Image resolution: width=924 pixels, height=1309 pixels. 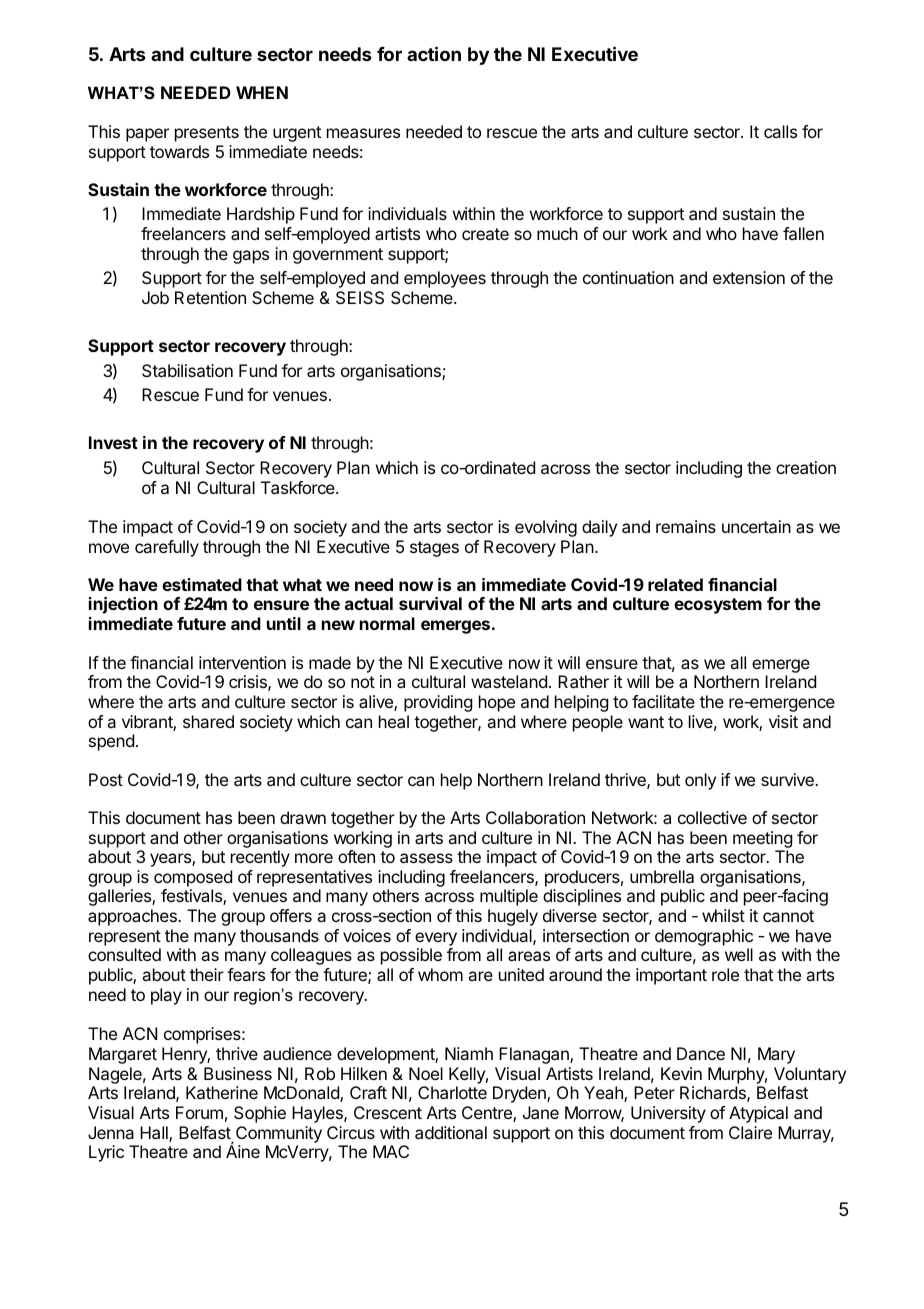 What do you see at coordinates (445, 279) in the page?
I see `employees` at bounding box center [445, 279].
